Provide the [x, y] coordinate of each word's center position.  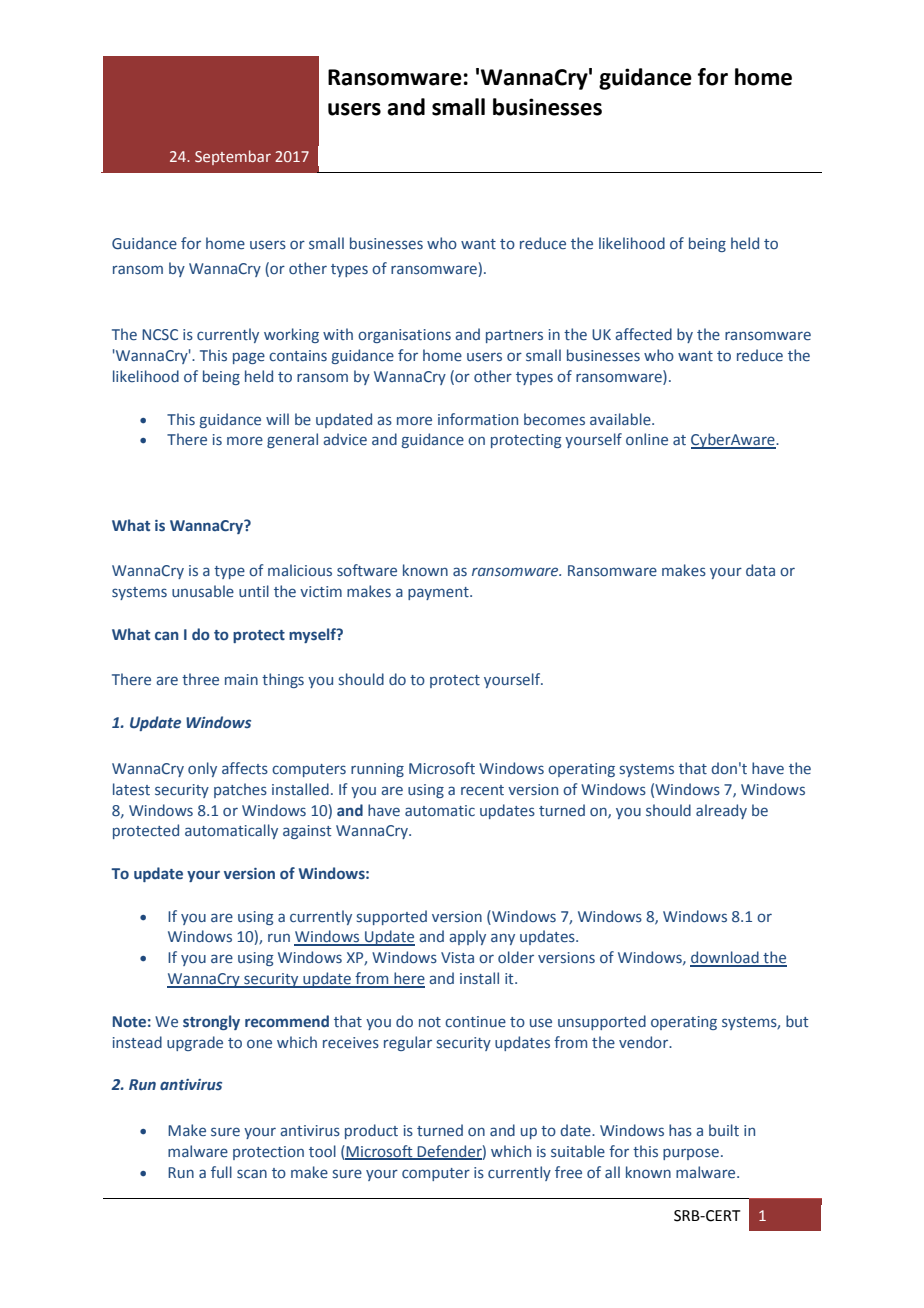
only [202, 769]
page [249, 358]
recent [482, 790]
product [371, 1131]
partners [514, 336]
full [221, 1172]
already [721, 811]
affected [643, 334]
